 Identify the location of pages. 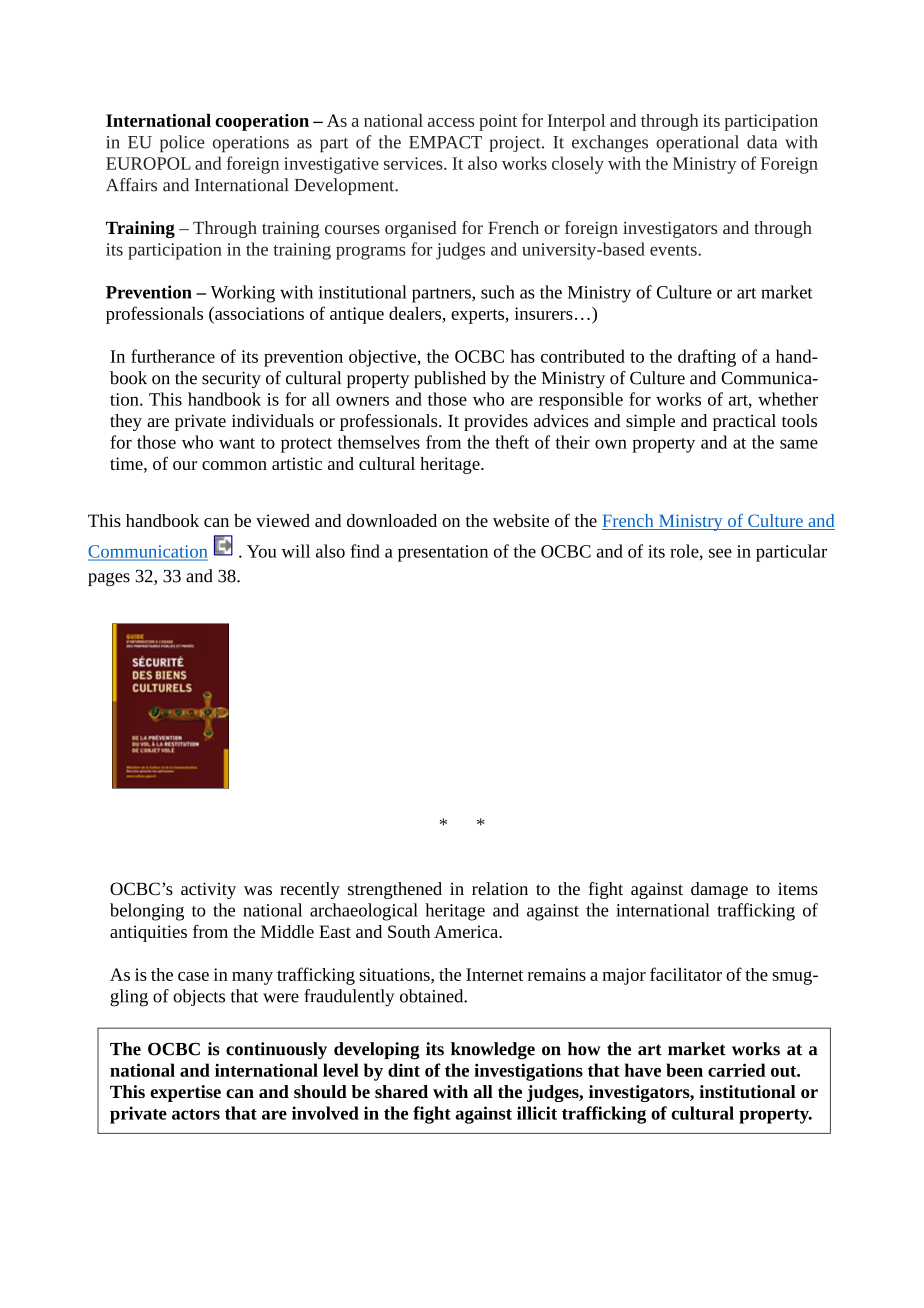
(109, 579).
